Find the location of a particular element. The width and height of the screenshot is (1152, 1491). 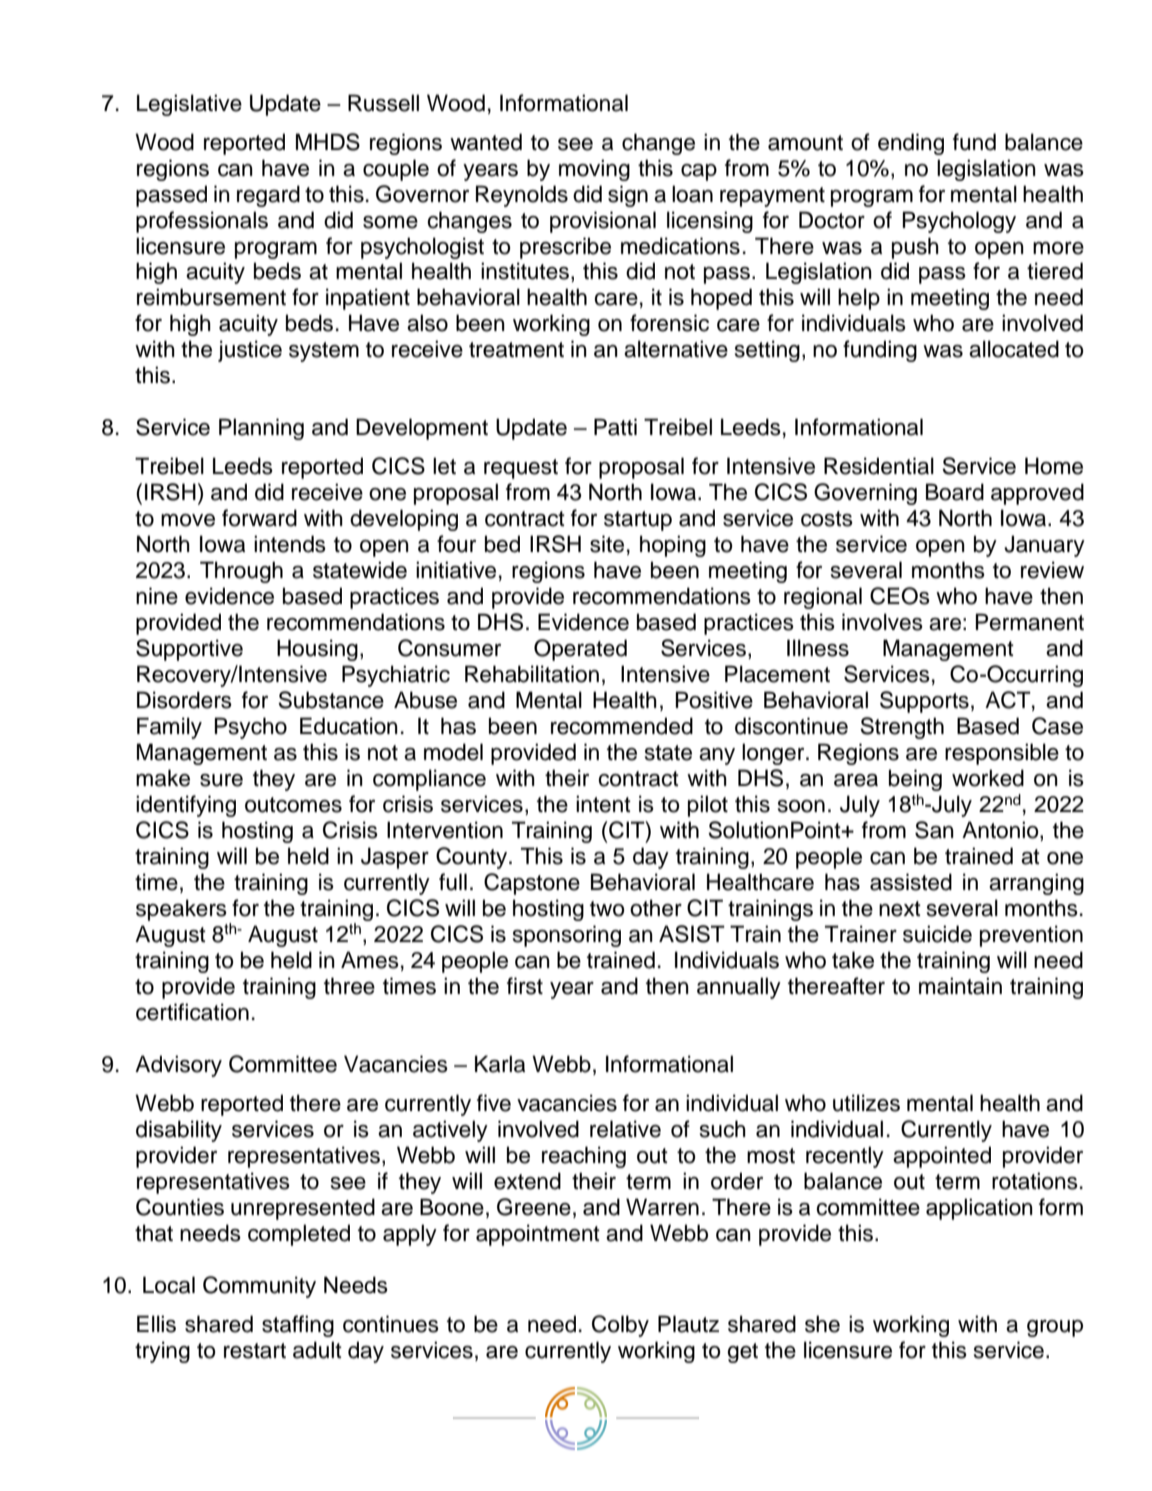

Board is located at coordinates (955, 492).
